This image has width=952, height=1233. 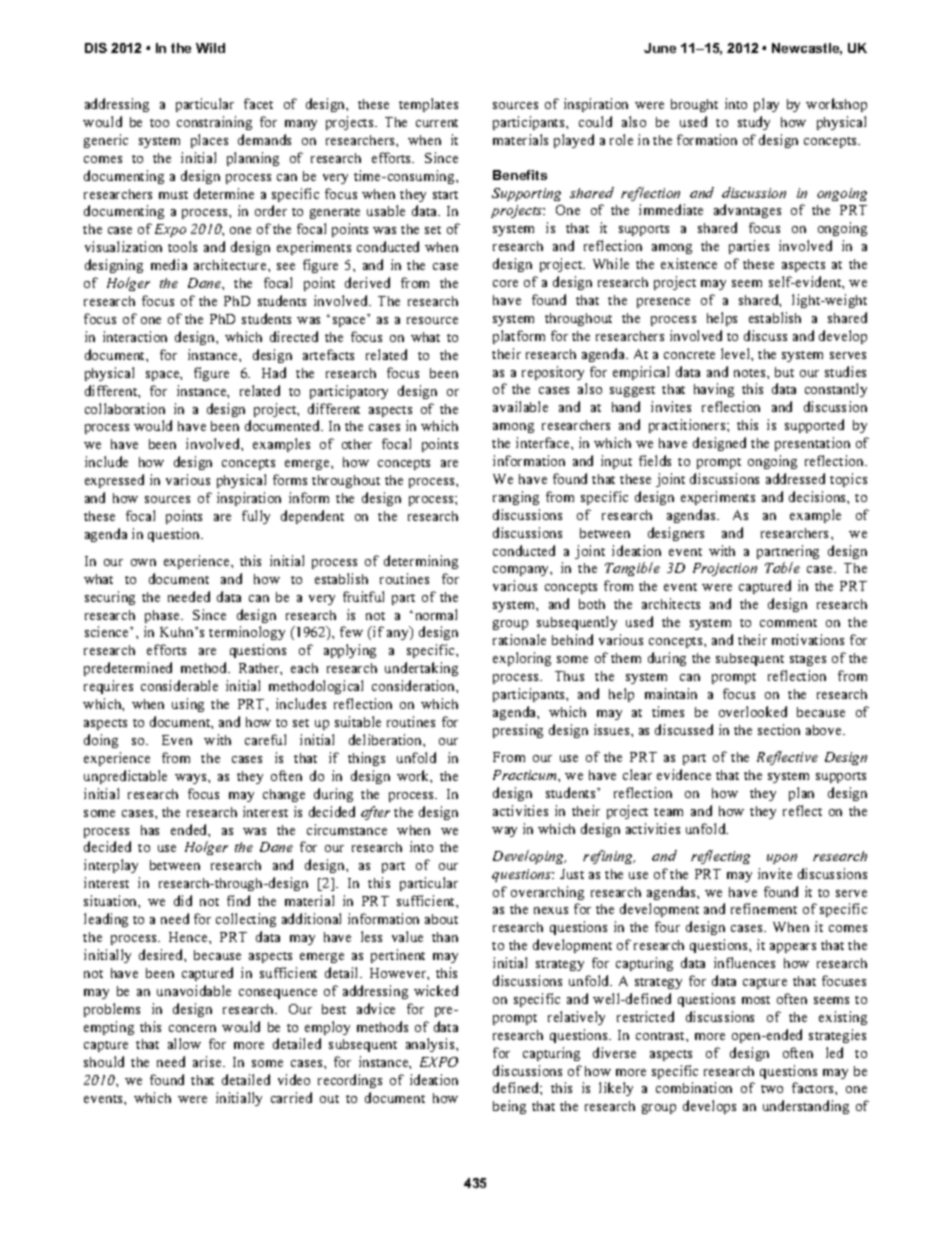 What do you see at coordinates (509, 1107) in the image?
I see `being` at bounding box center [509, 1107].
